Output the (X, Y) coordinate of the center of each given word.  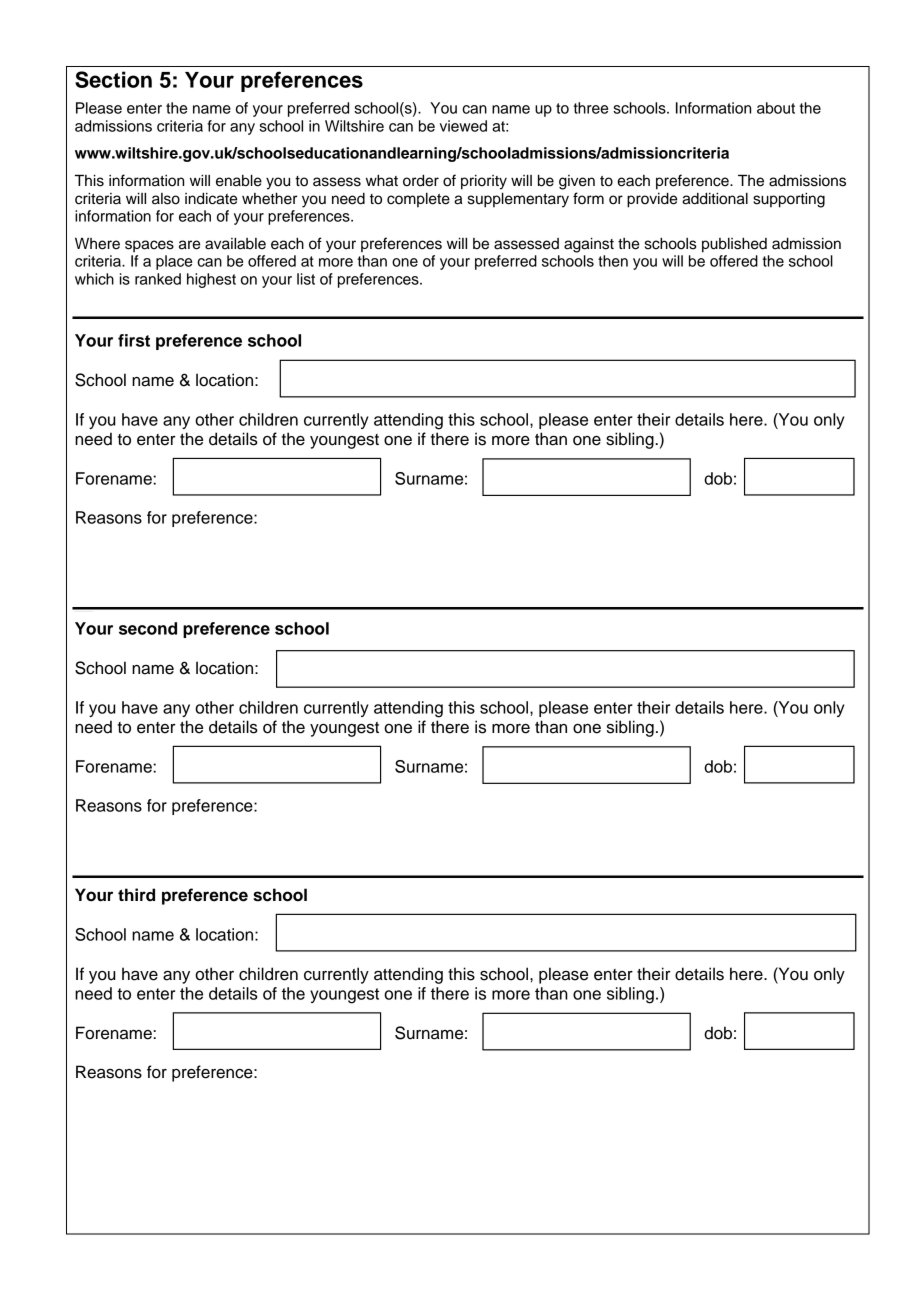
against (589, 245)
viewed (463, 126)
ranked (158, 279)
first (134, 340)
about (776, 108)
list (306, 279)
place (174, 262)
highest (211, 280)
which (94, 279)
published (734, 245)
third (136, 895)
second (148, 628)
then (613, 261)
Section (113, 79)
